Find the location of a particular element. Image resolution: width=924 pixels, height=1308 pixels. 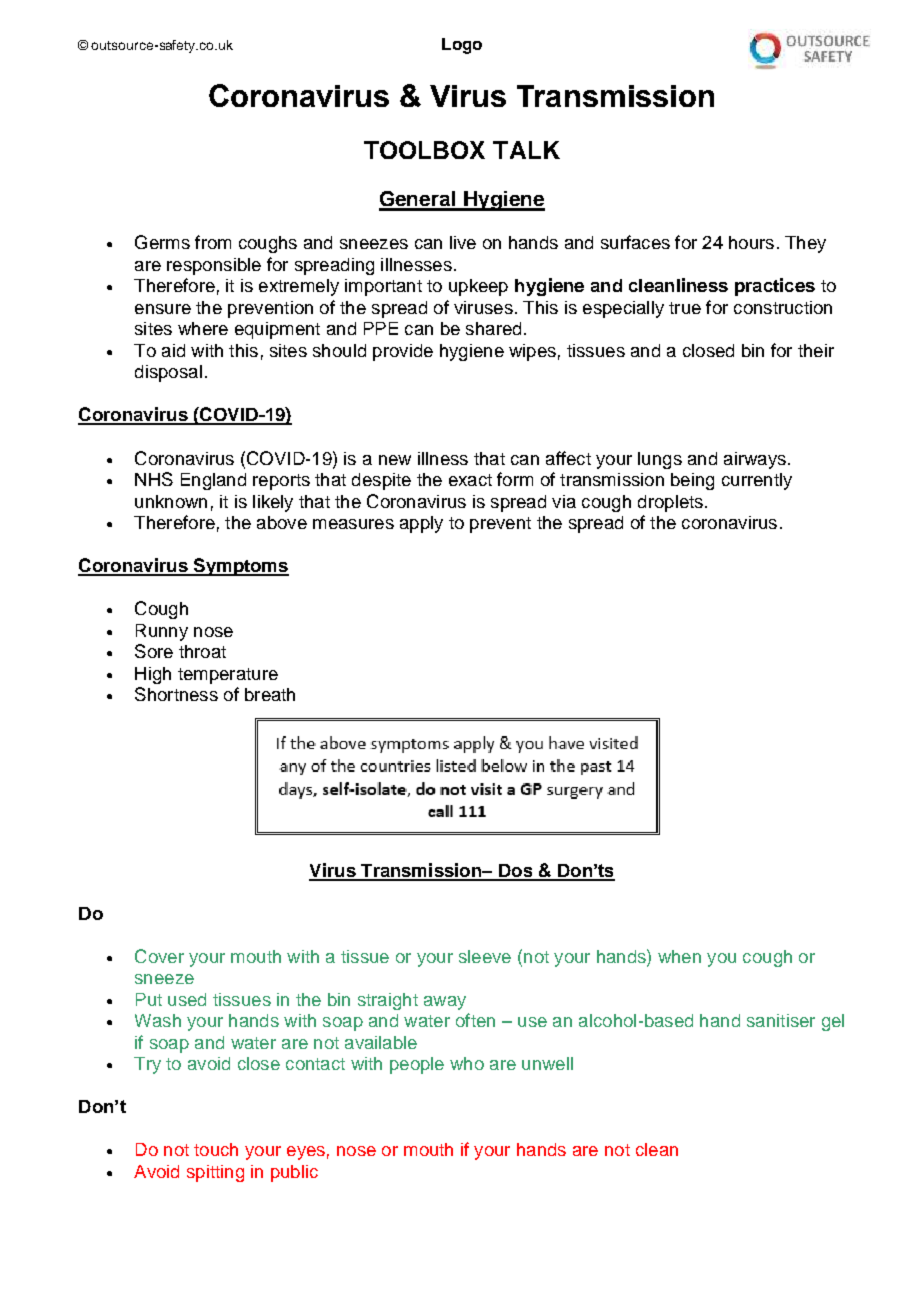

from is located at coordinates (213, 242).
